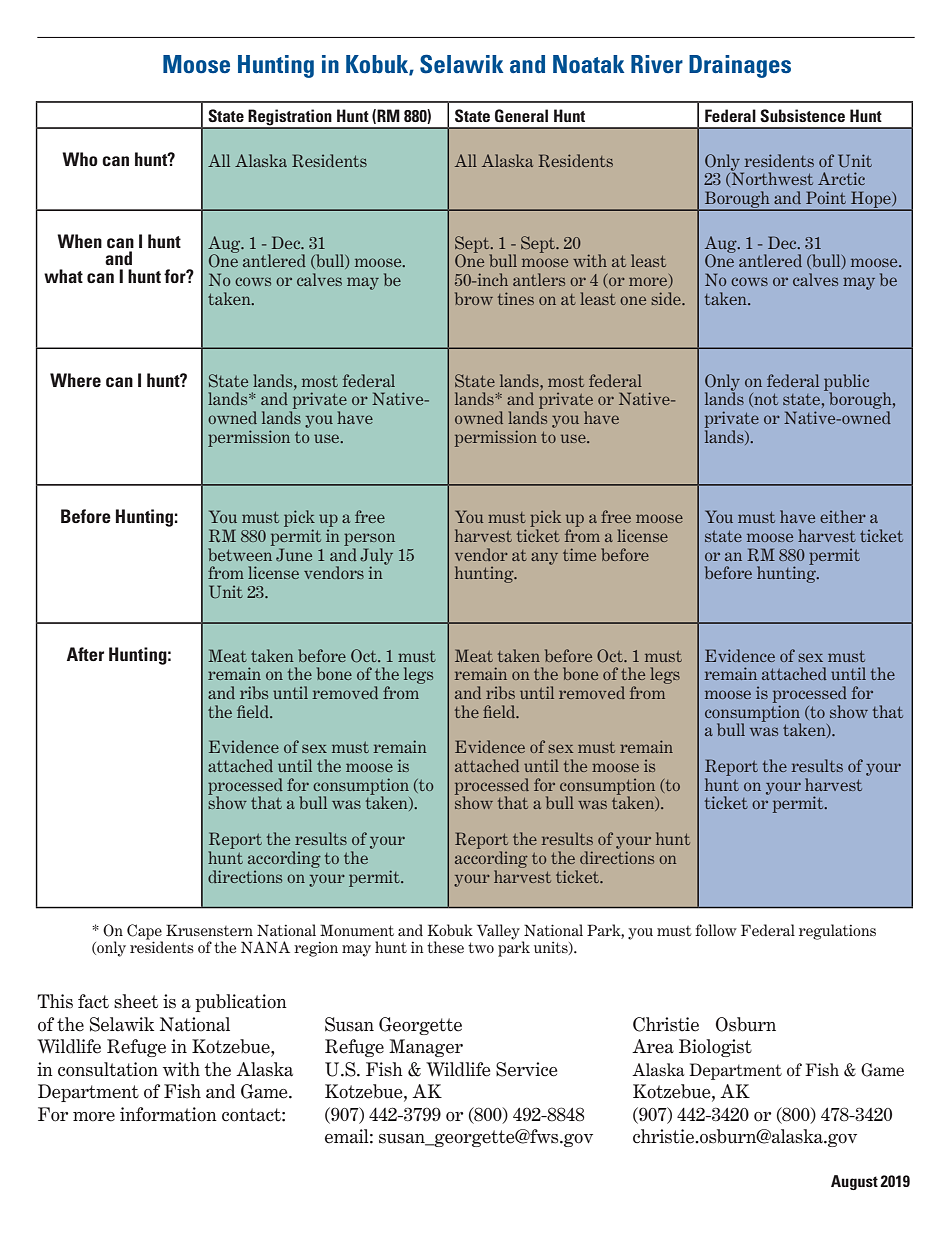 The image size is (952, 1233). I want to click on August, so click(854, 1182).
